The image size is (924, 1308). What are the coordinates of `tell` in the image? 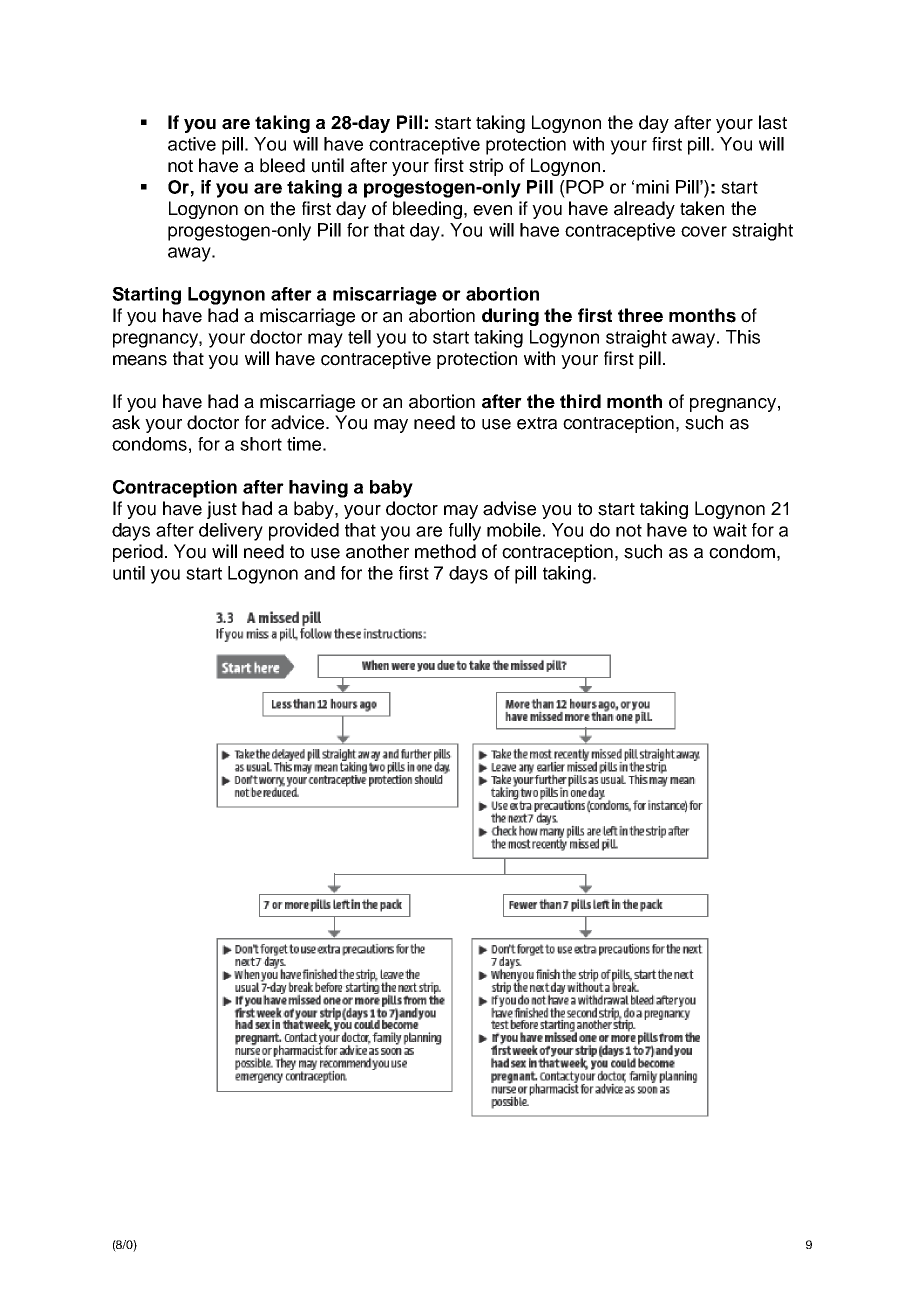 It's located at (359, 337).
